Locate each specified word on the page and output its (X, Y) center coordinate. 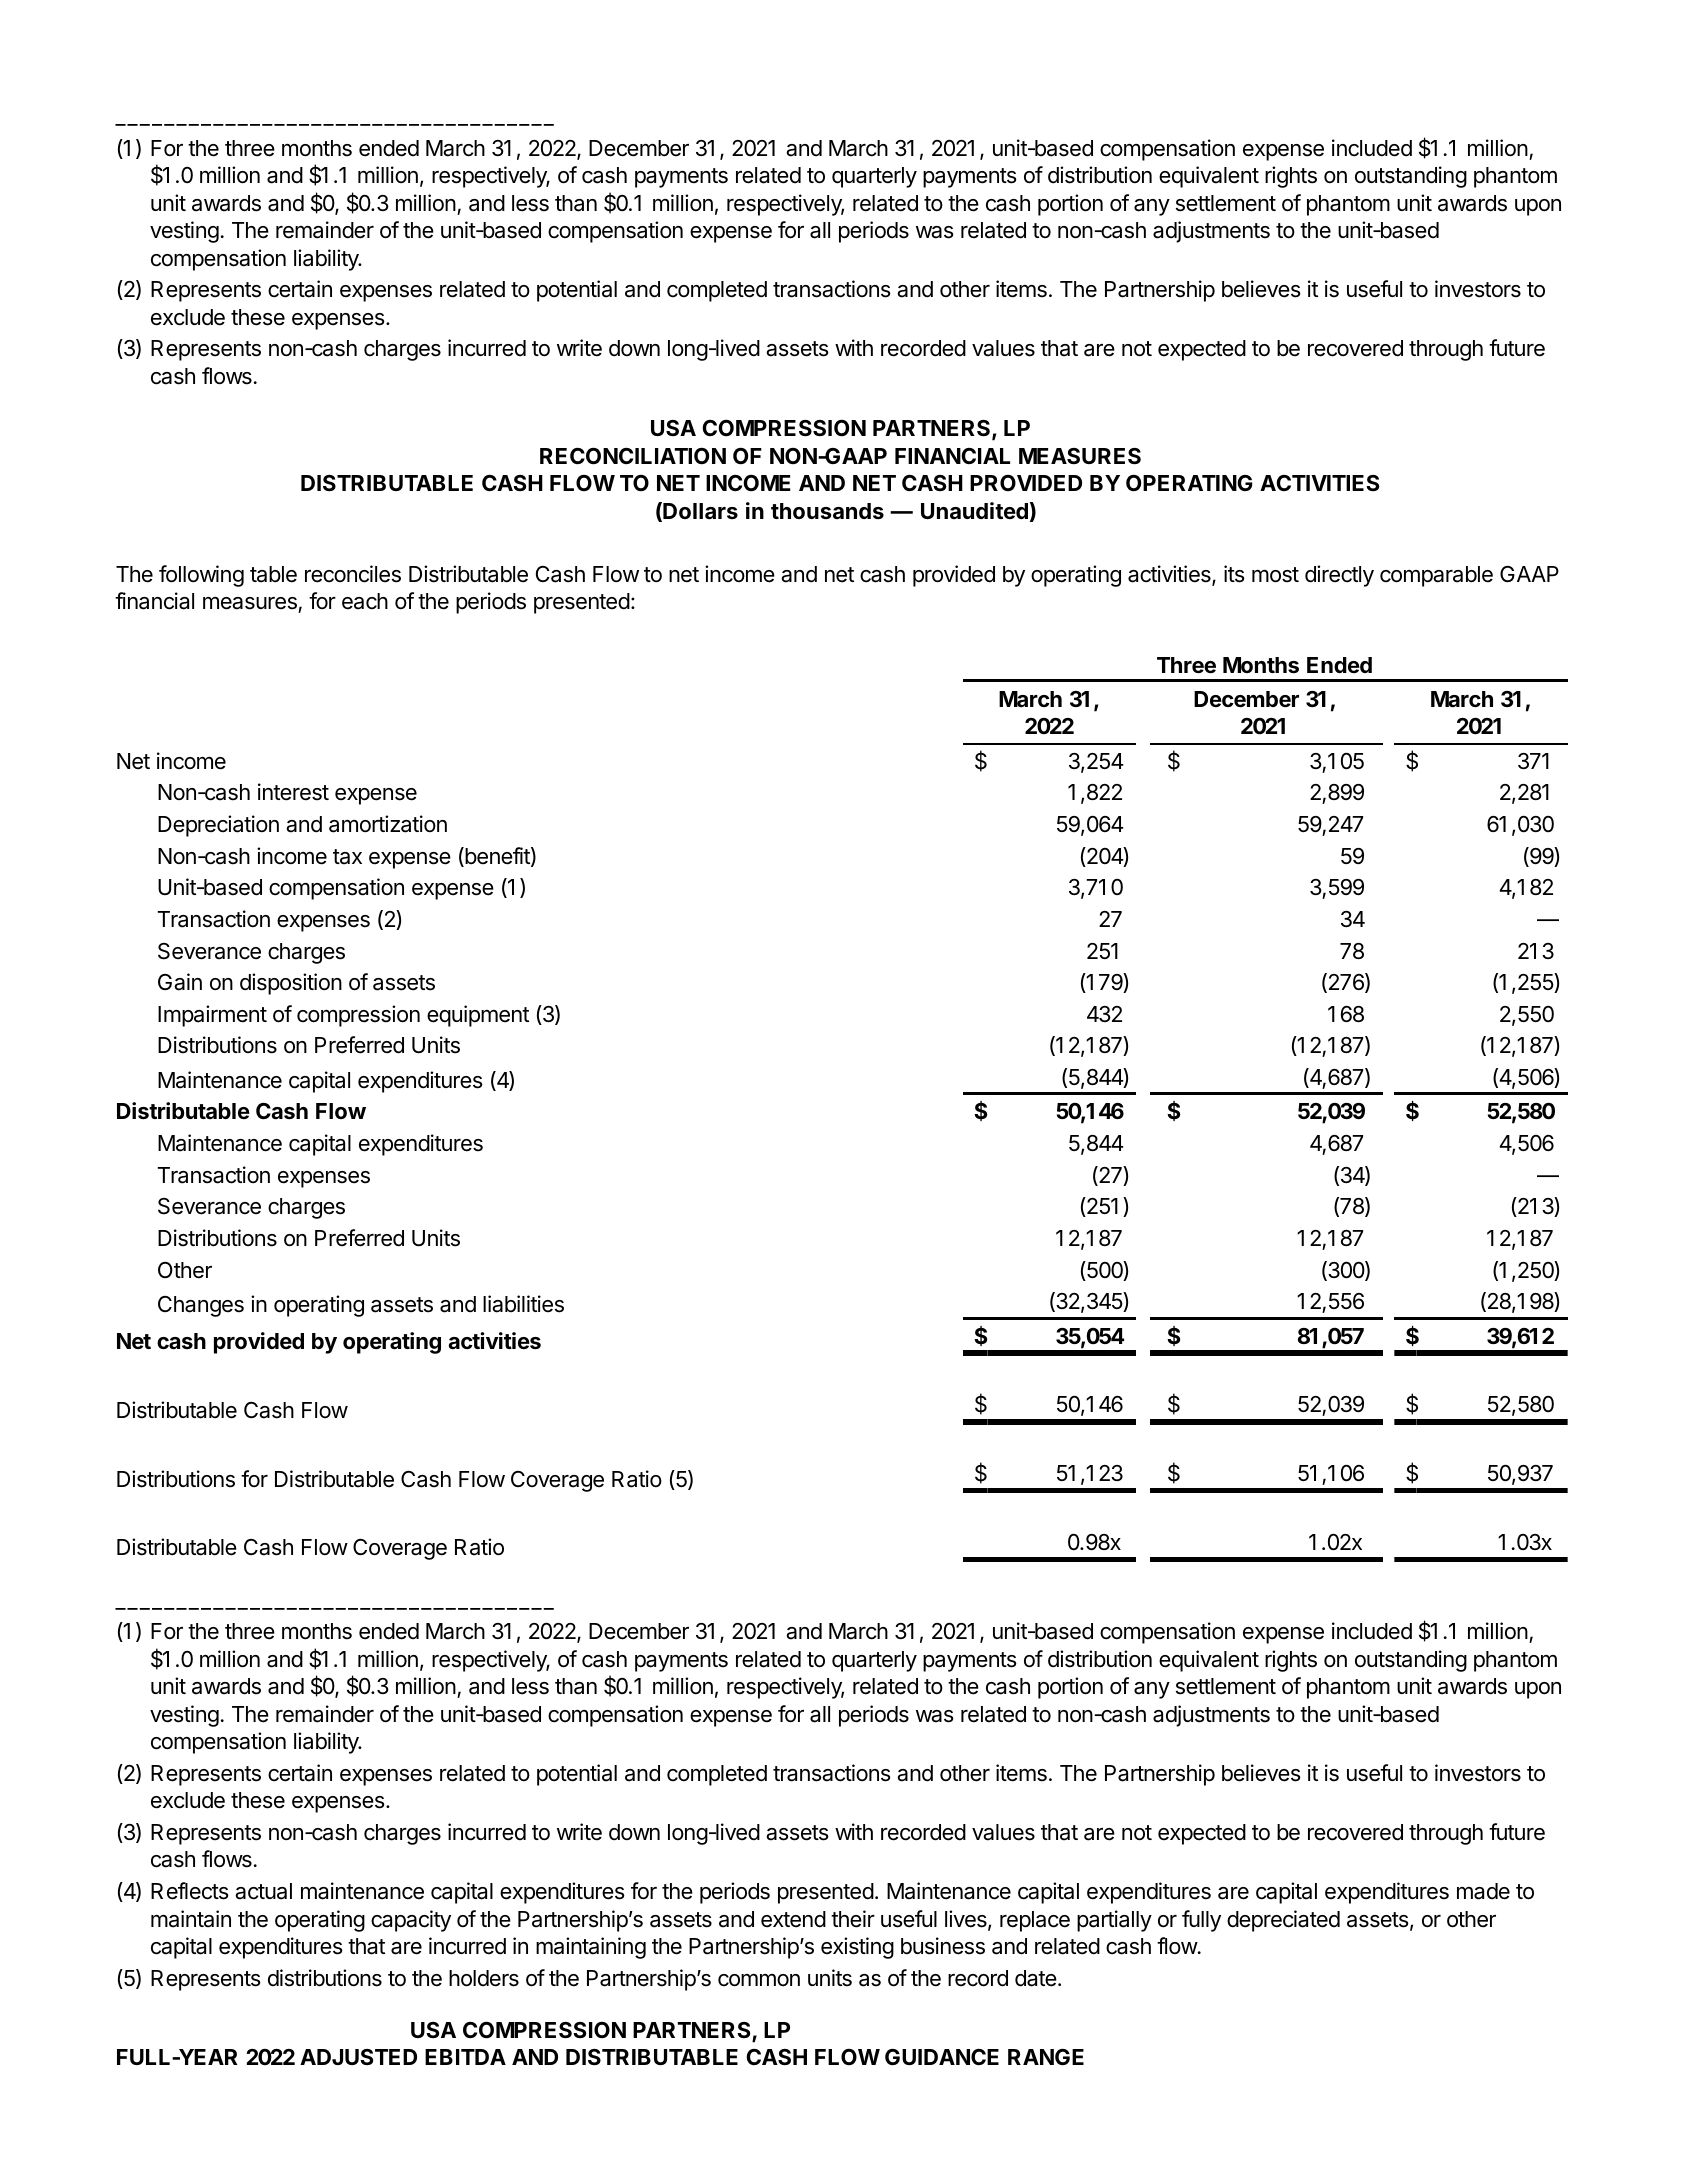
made (1483, 1891)
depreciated (1283, 1921)
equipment (478, 1016)
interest (293, 792)
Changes (201, 1306)
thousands (827, 511)
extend (793, 1919)
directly (1339, 576)
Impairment (212, 1016)
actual (263, 1891)
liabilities (523, 1304)
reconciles (353, 574)
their (853, 1919)
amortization (388, 824)
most (1275, 575)
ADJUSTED (358, 2057)
